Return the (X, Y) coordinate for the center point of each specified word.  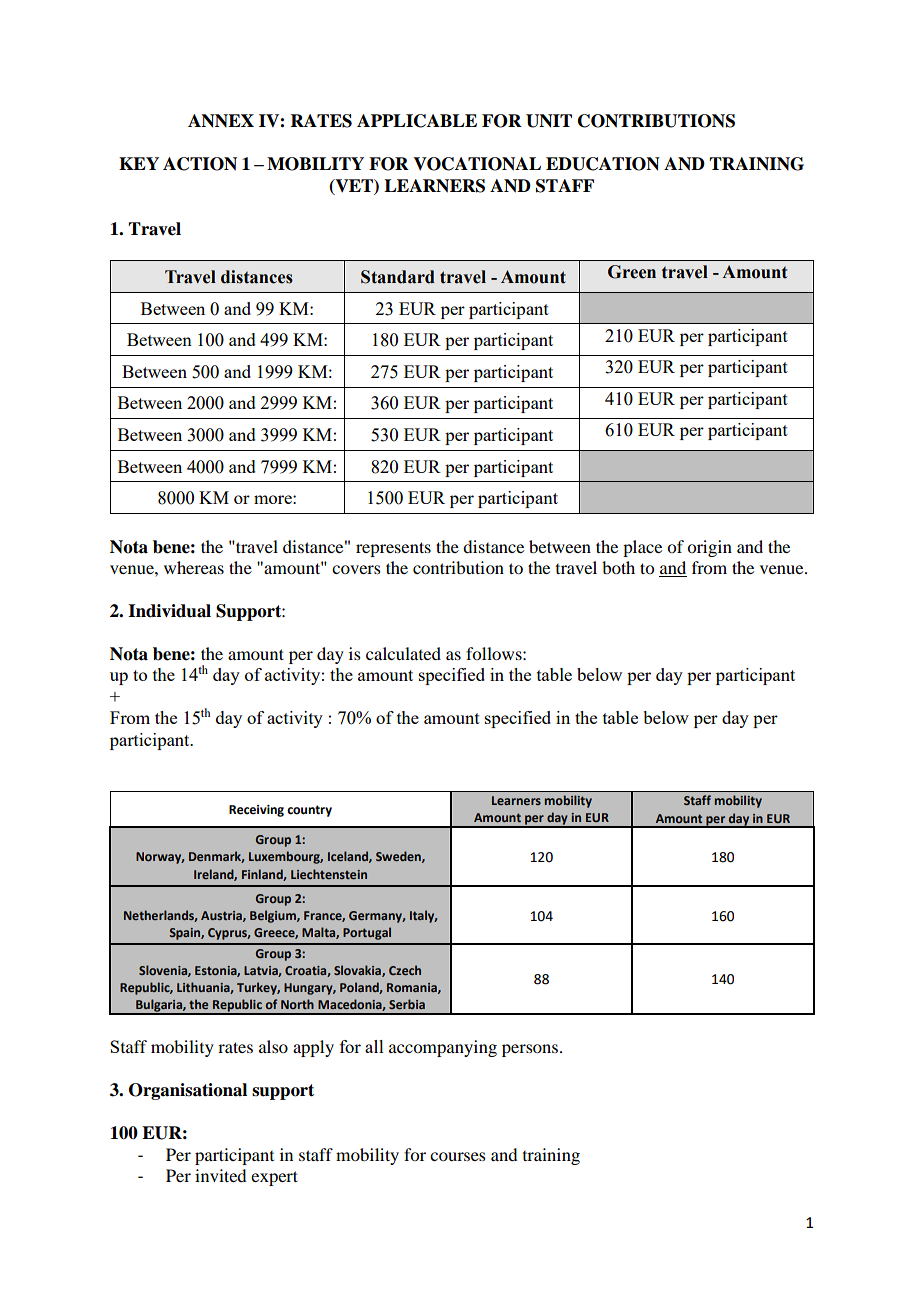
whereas (194, 567)
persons (531, 1050)
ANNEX (221, 121)
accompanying (443, 1048)
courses (458, 1156)
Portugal (367, 933)
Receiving (256, 811)
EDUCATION (603, 164)
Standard (398, 277)
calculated (403, 653)
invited (220, 1175)
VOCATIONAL (477, 164)
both (618, 567)
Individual (169, 611)
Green (632, 272)
